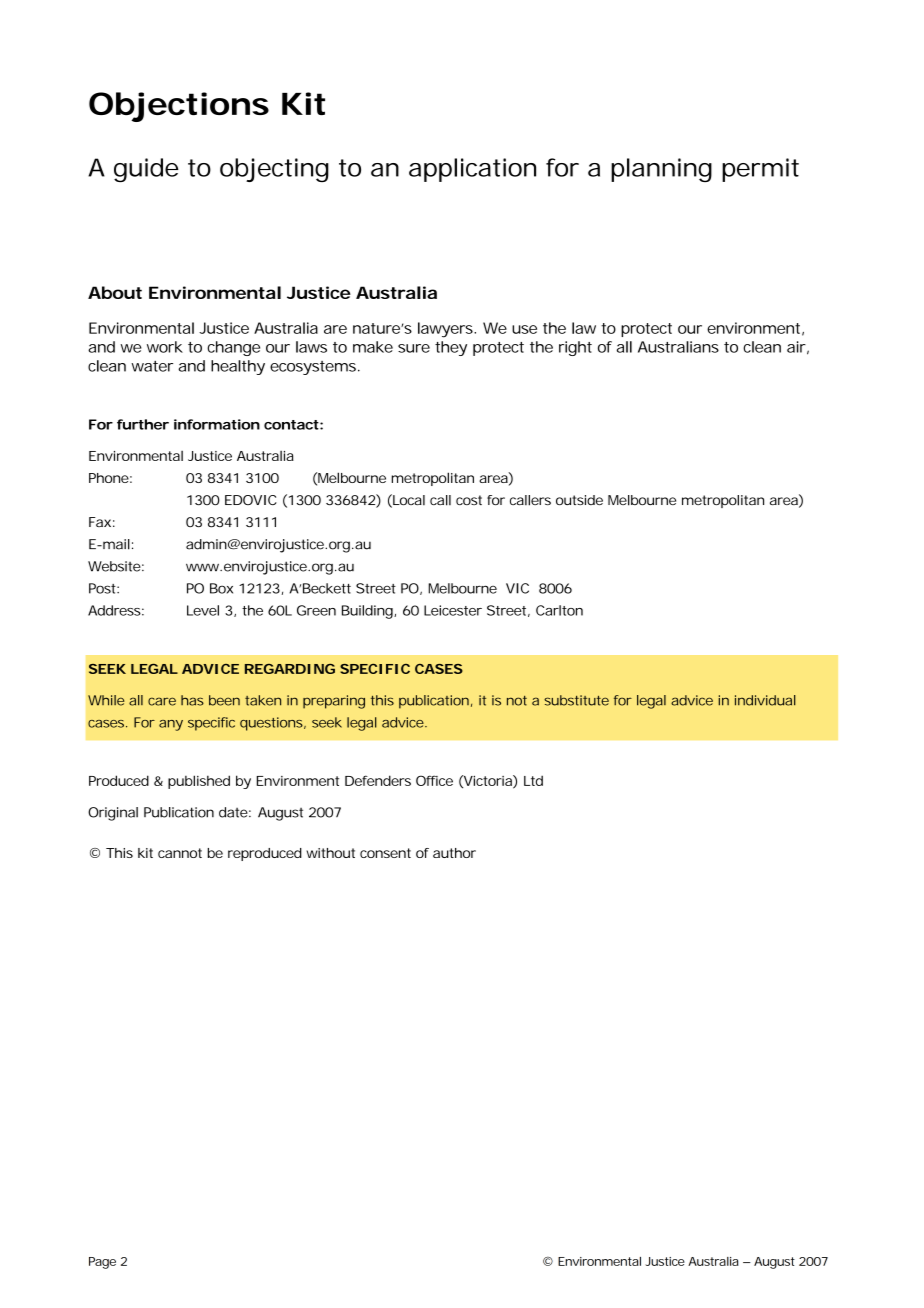  I want to click on consent, so click(385, 853).
